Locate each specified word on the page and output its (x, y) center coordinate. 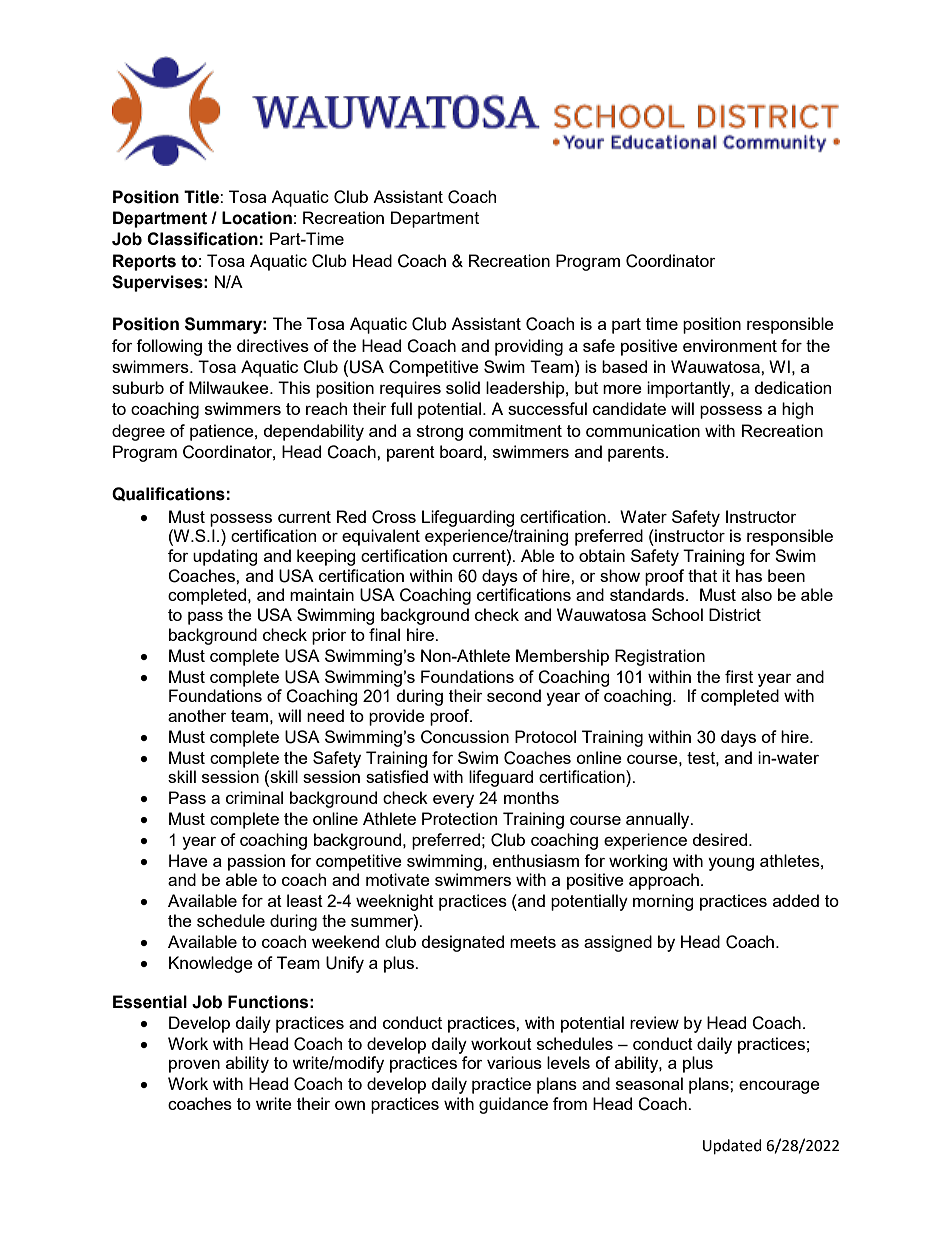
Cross (394, 517)
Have (188, 860)
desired (721, 839)
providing (529, 347)
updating (225, 557)
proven (194, 1066)
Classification (202, 239)
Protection (459, 818)
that (702, 575)
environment (730, 345)
